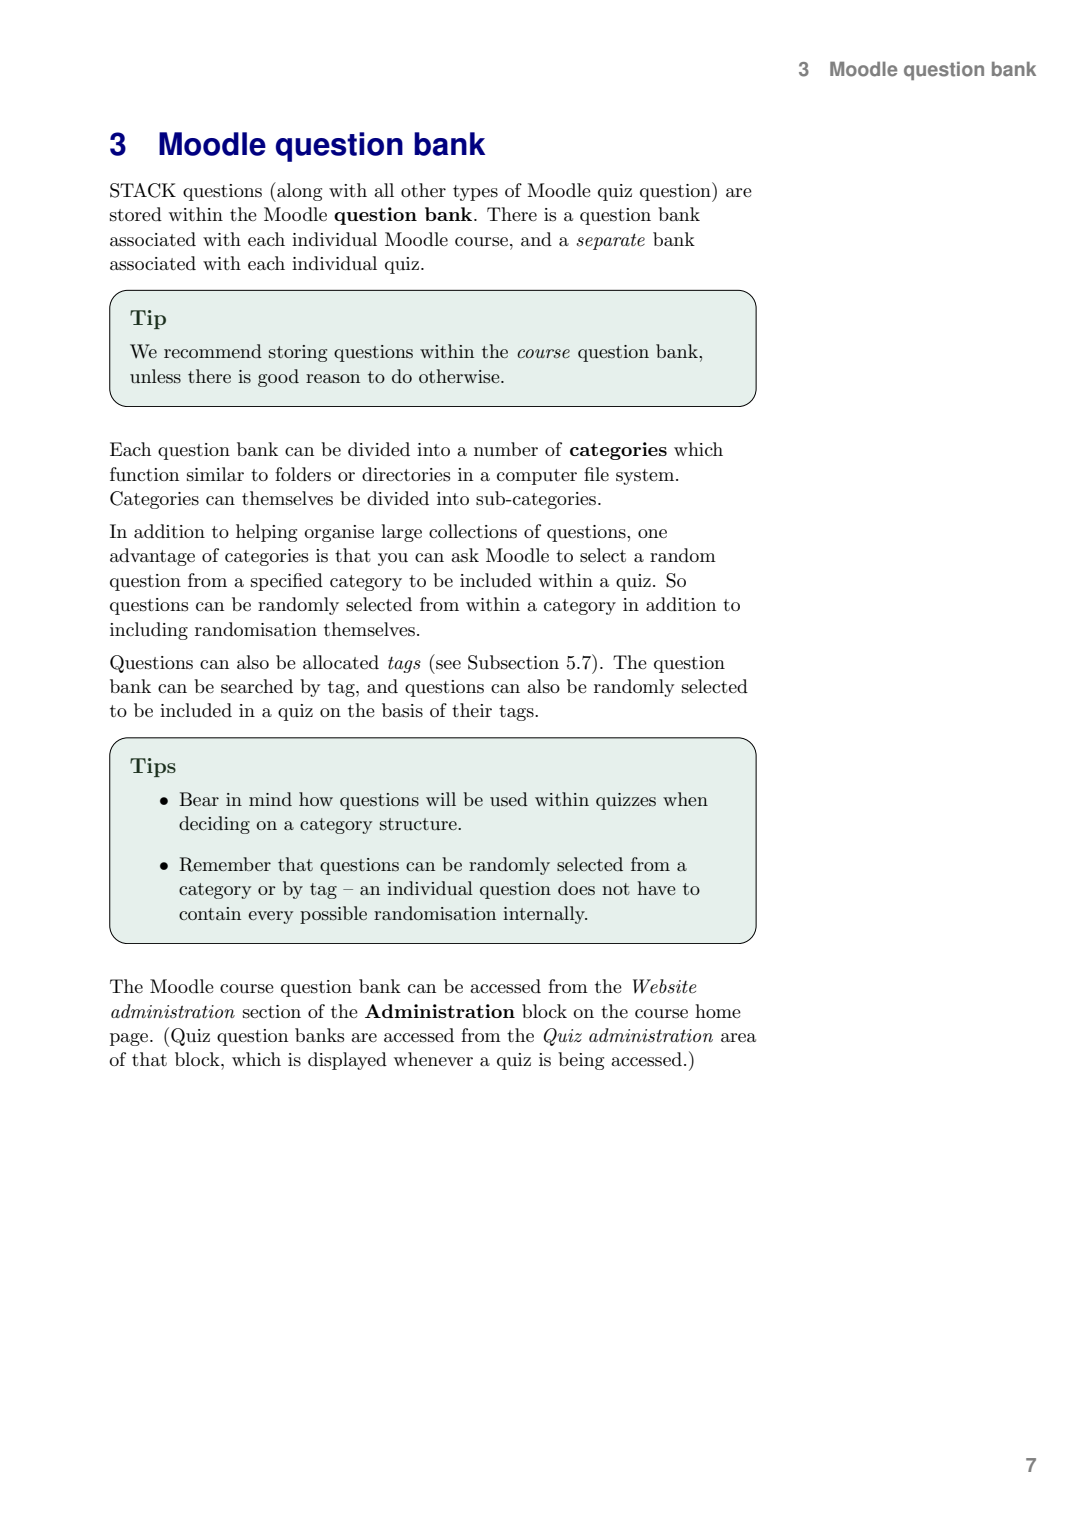 The height and width of the image is (1519, 1074). What do you see at coordinates (656, 888) in the image?
I see `have` at bounding box center [656, 888].
